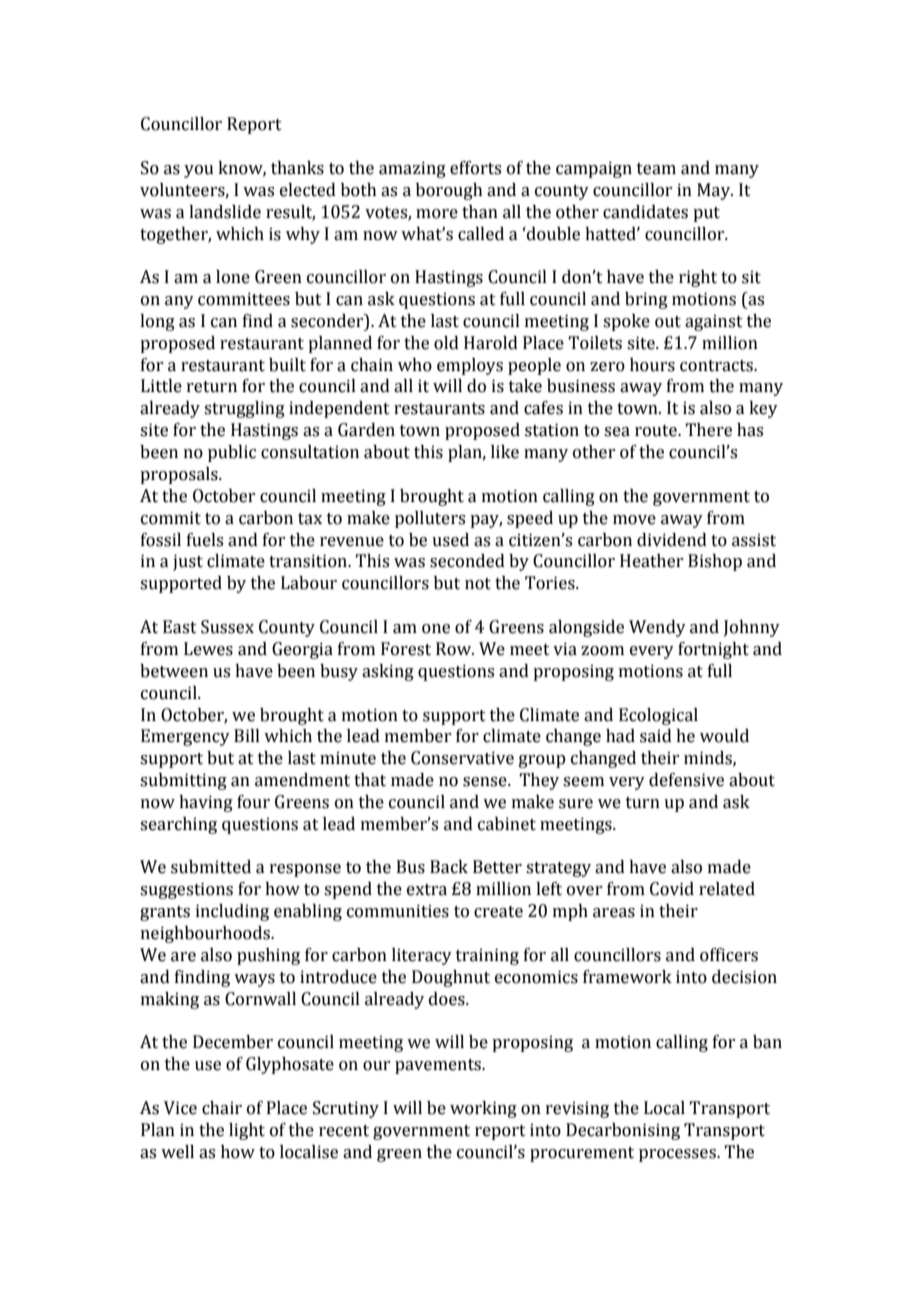  I want to click on four, so click(253, 802).
